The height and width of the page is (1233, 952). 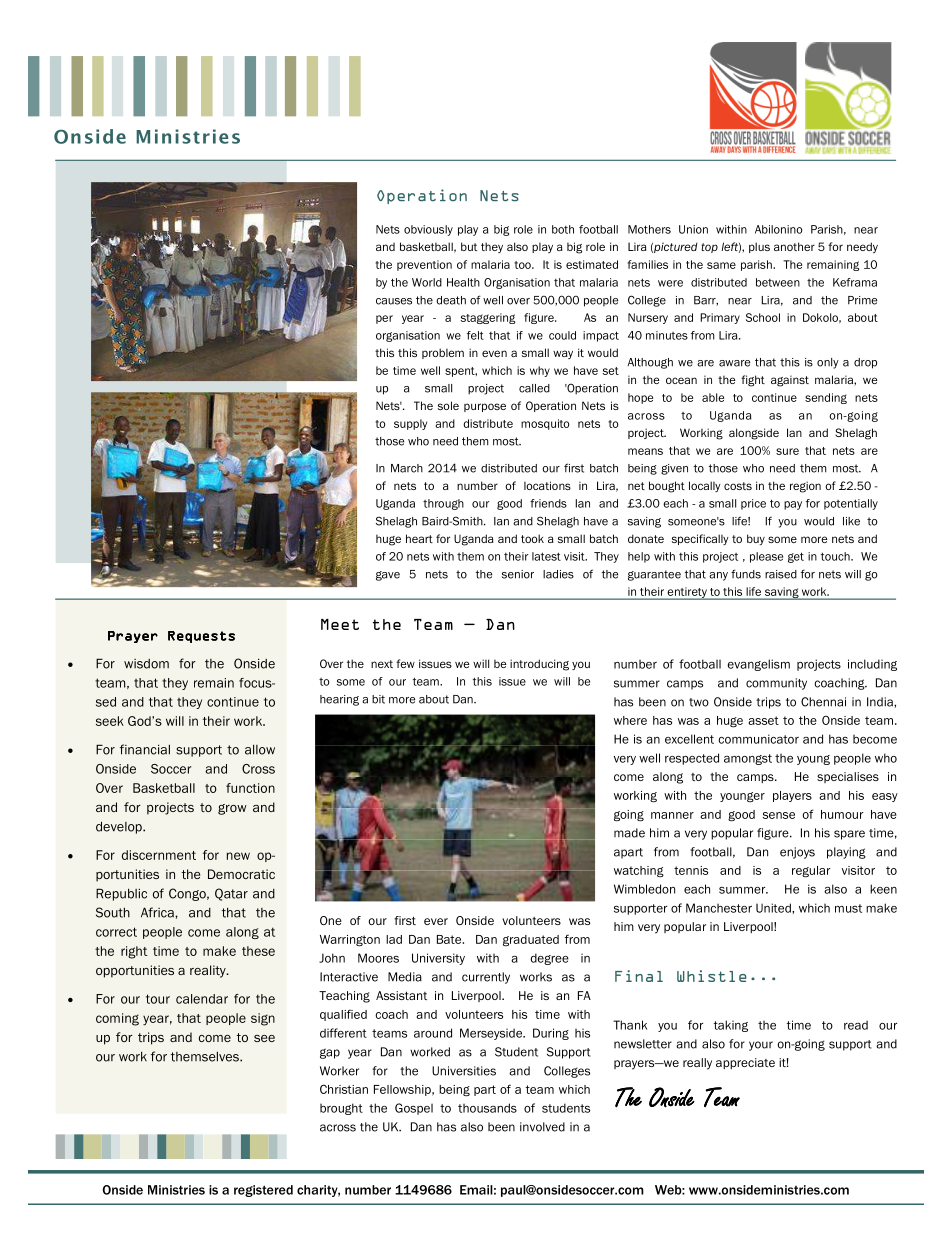 What do you see at coordinates (542, 1127) in the page?
I see `involved` at bounding box center [542, 1127].
